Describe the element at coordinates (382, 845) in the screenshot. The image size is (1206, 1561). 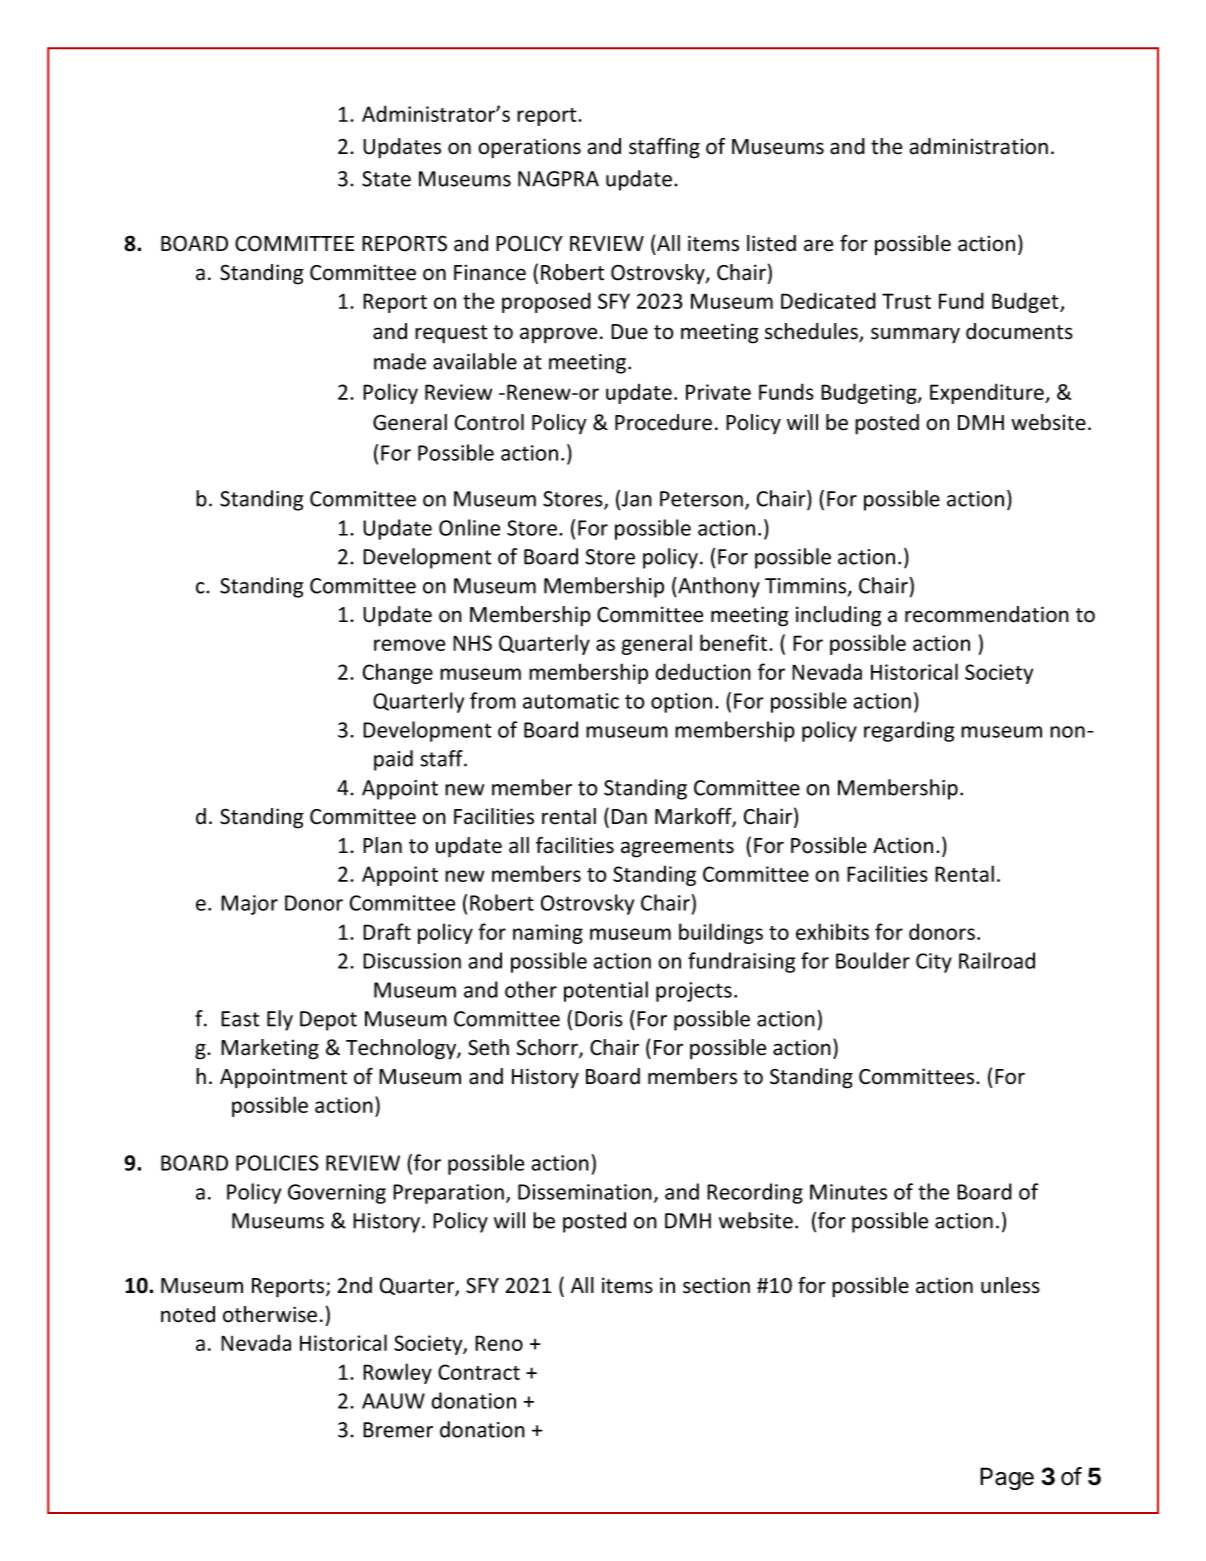
I see `Plan` at that location.
